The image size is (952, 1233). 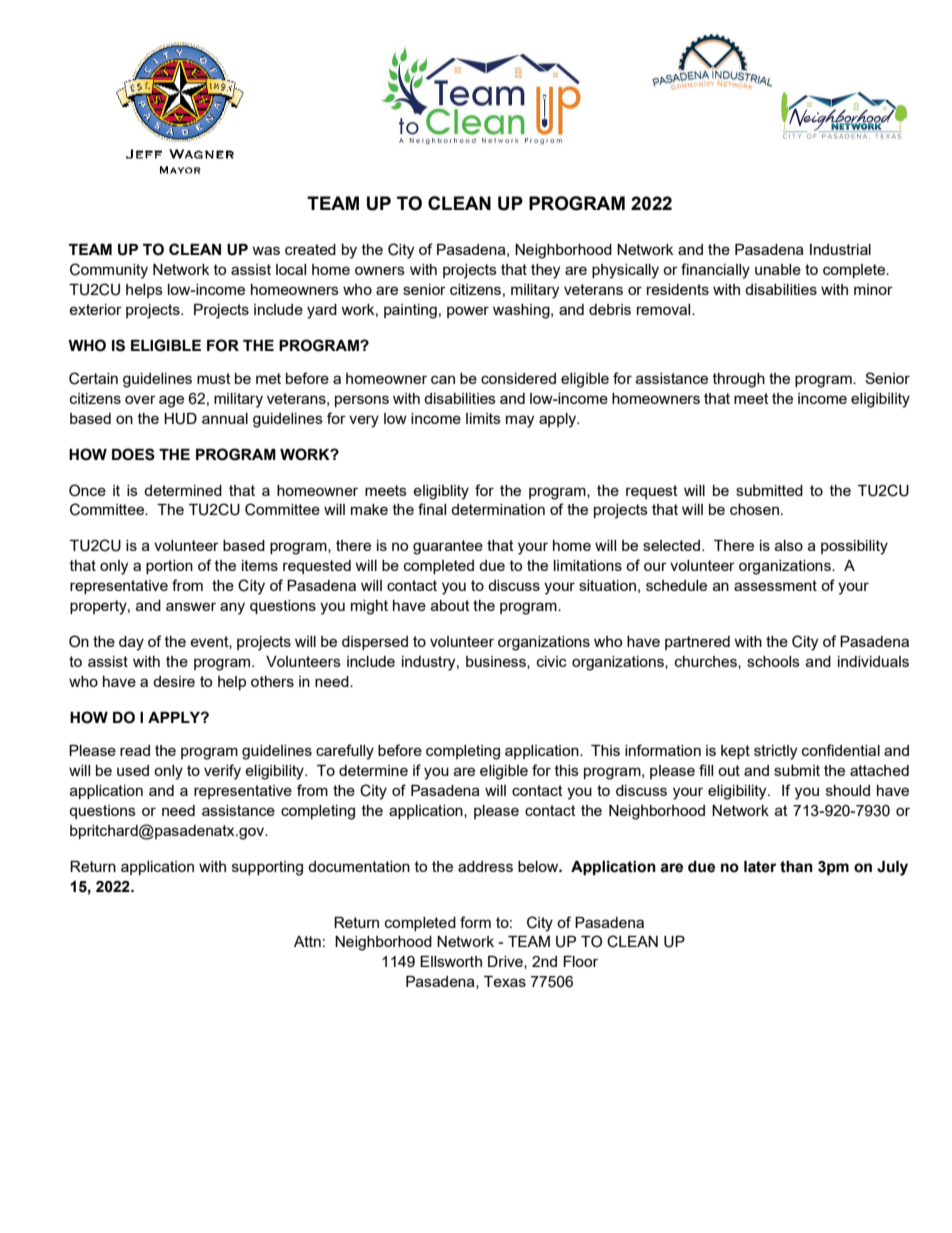 What do you see at coordinates (773, 661) in the screenshot?
I see `schools` at bounding box center [773, 661].
